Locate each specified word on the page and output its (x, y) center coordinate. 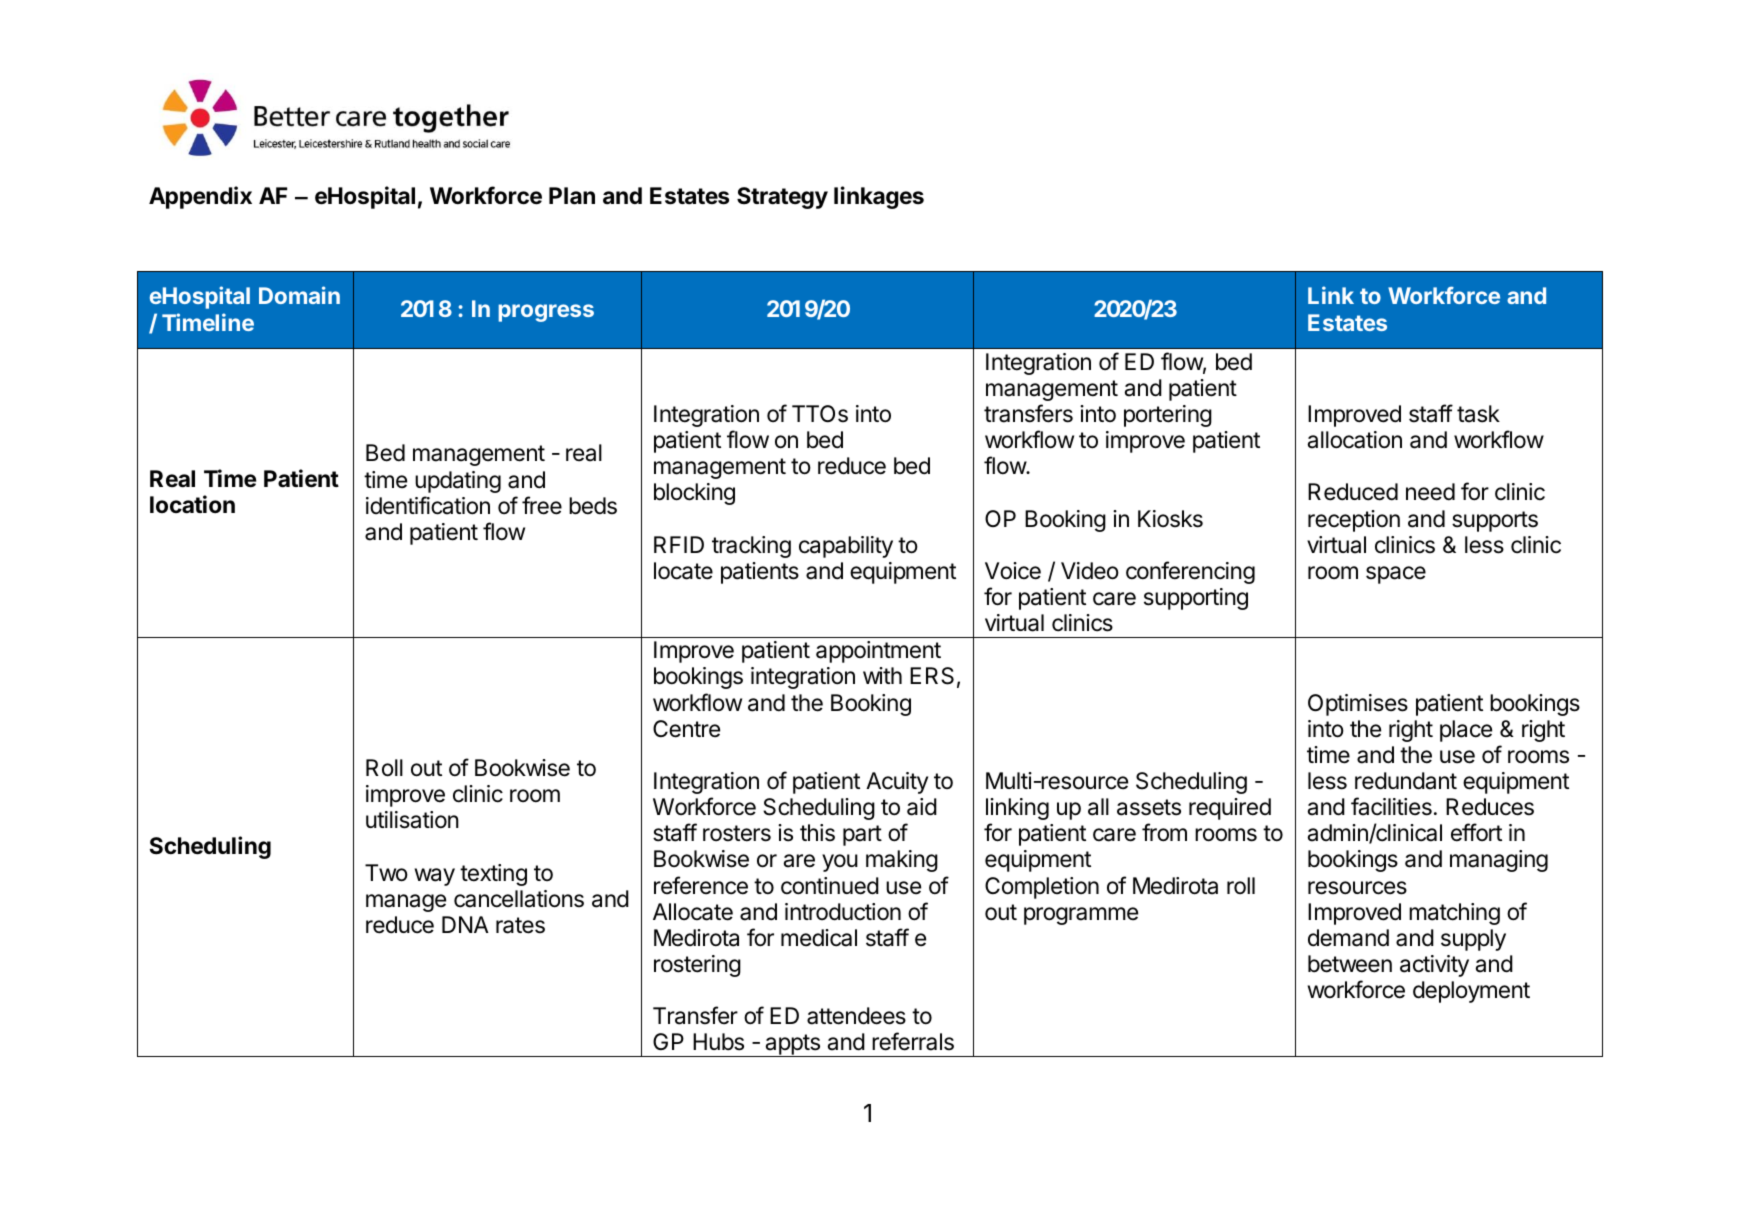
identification (428, 505)
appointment (878, 652)
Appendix (200, 197)
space (1396, 575)
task (1478, 414)
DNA (465, 924)
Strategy (782, 198)
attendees (856, 1016)
